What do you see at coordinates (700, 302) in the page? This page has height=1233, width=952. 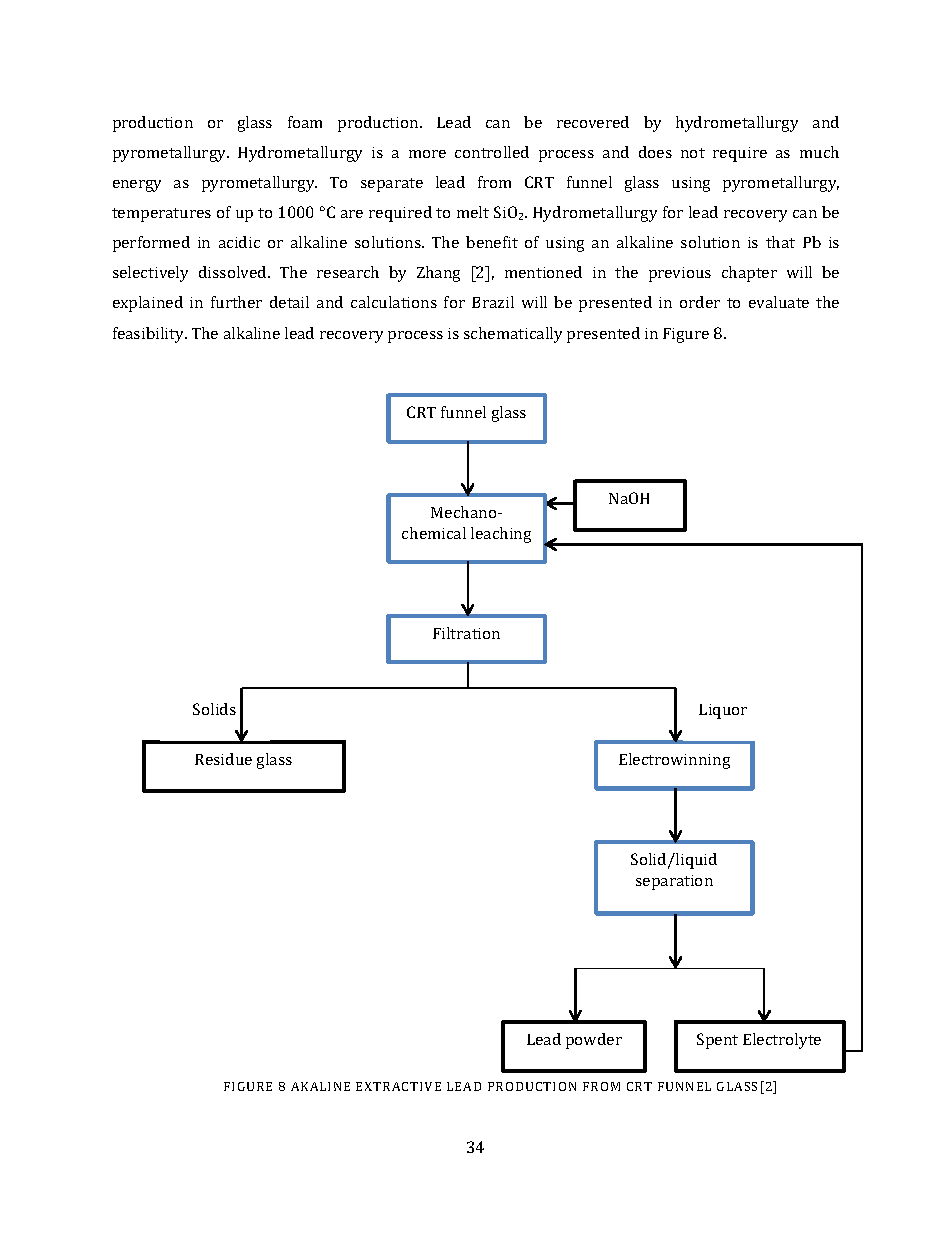 I see `order` at bounding box center [700, 302].
